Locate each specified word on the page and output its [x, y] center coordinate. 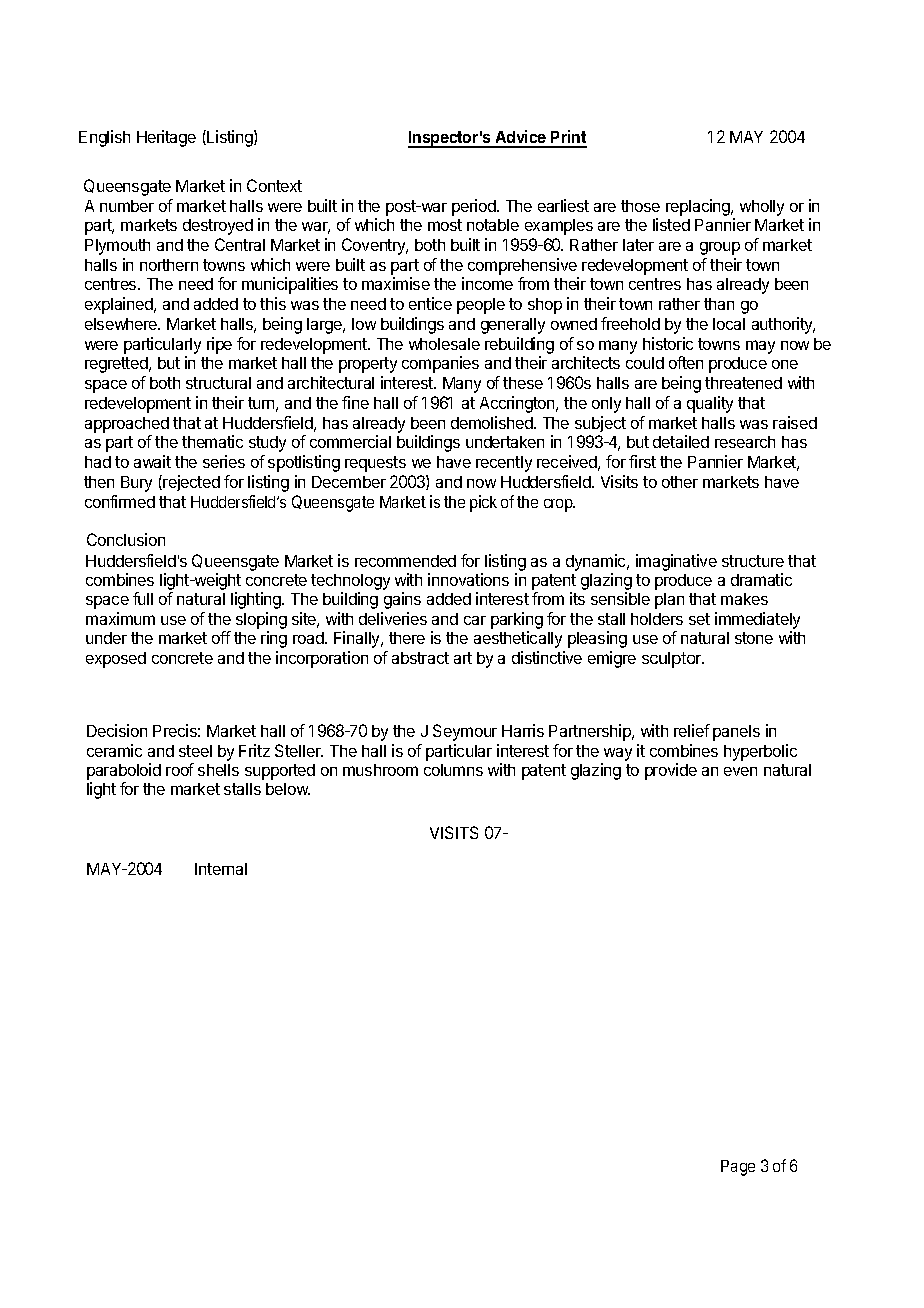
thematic [212, 441]
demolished [493, 422]
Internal [221, 869]
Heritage [166, 138]
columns [453, 770]
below [288, 789]
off [221, 637]
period [475, 207]
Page [738, 1168]
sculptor [673, 660]
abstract [420, 658]
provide [671, 771]
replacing [699, 207]
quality [710, 404]
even [740, 771]
